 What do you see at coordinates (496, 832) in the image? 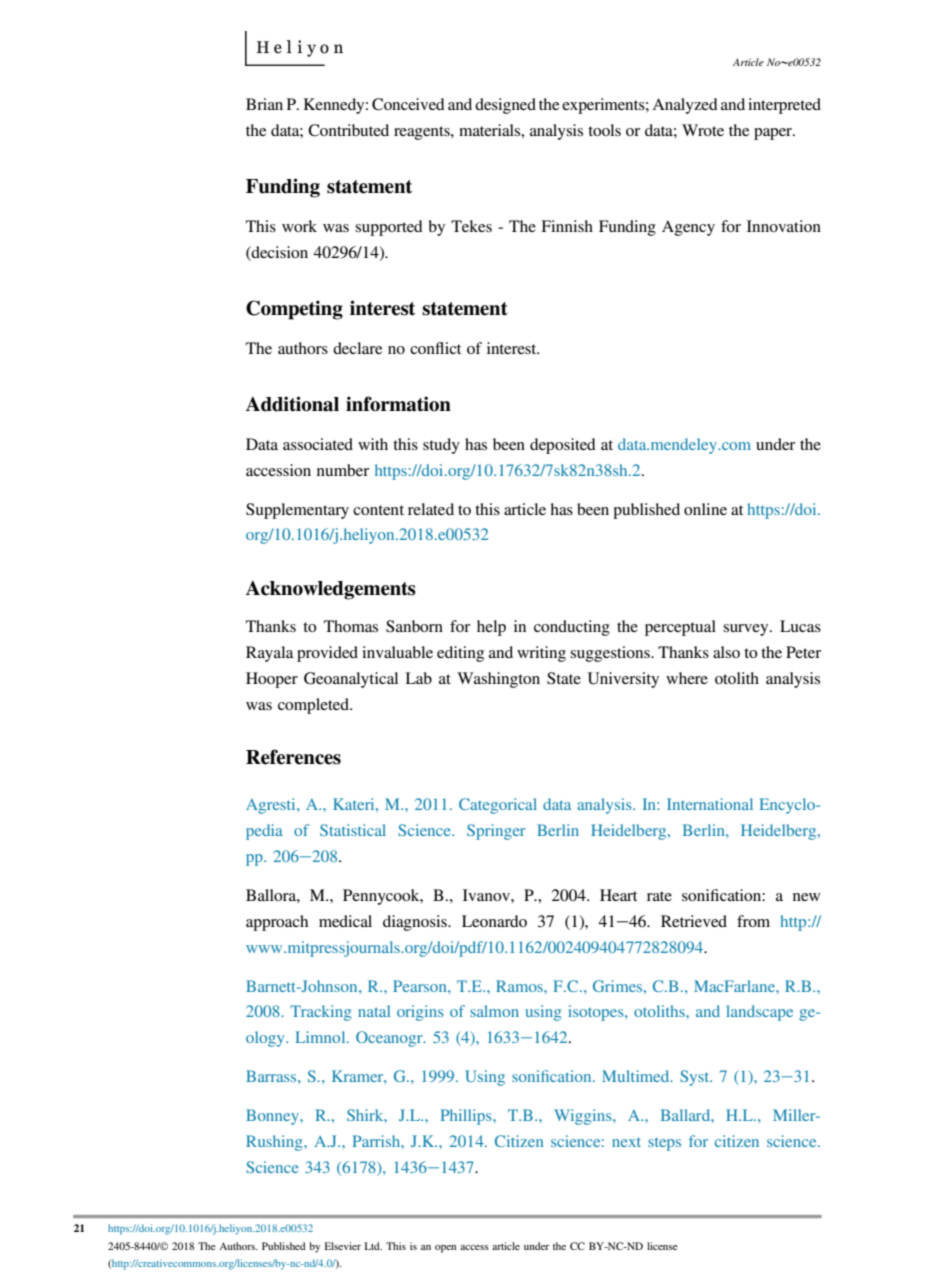
I see `Springer` at bounding box center [496, 832].
